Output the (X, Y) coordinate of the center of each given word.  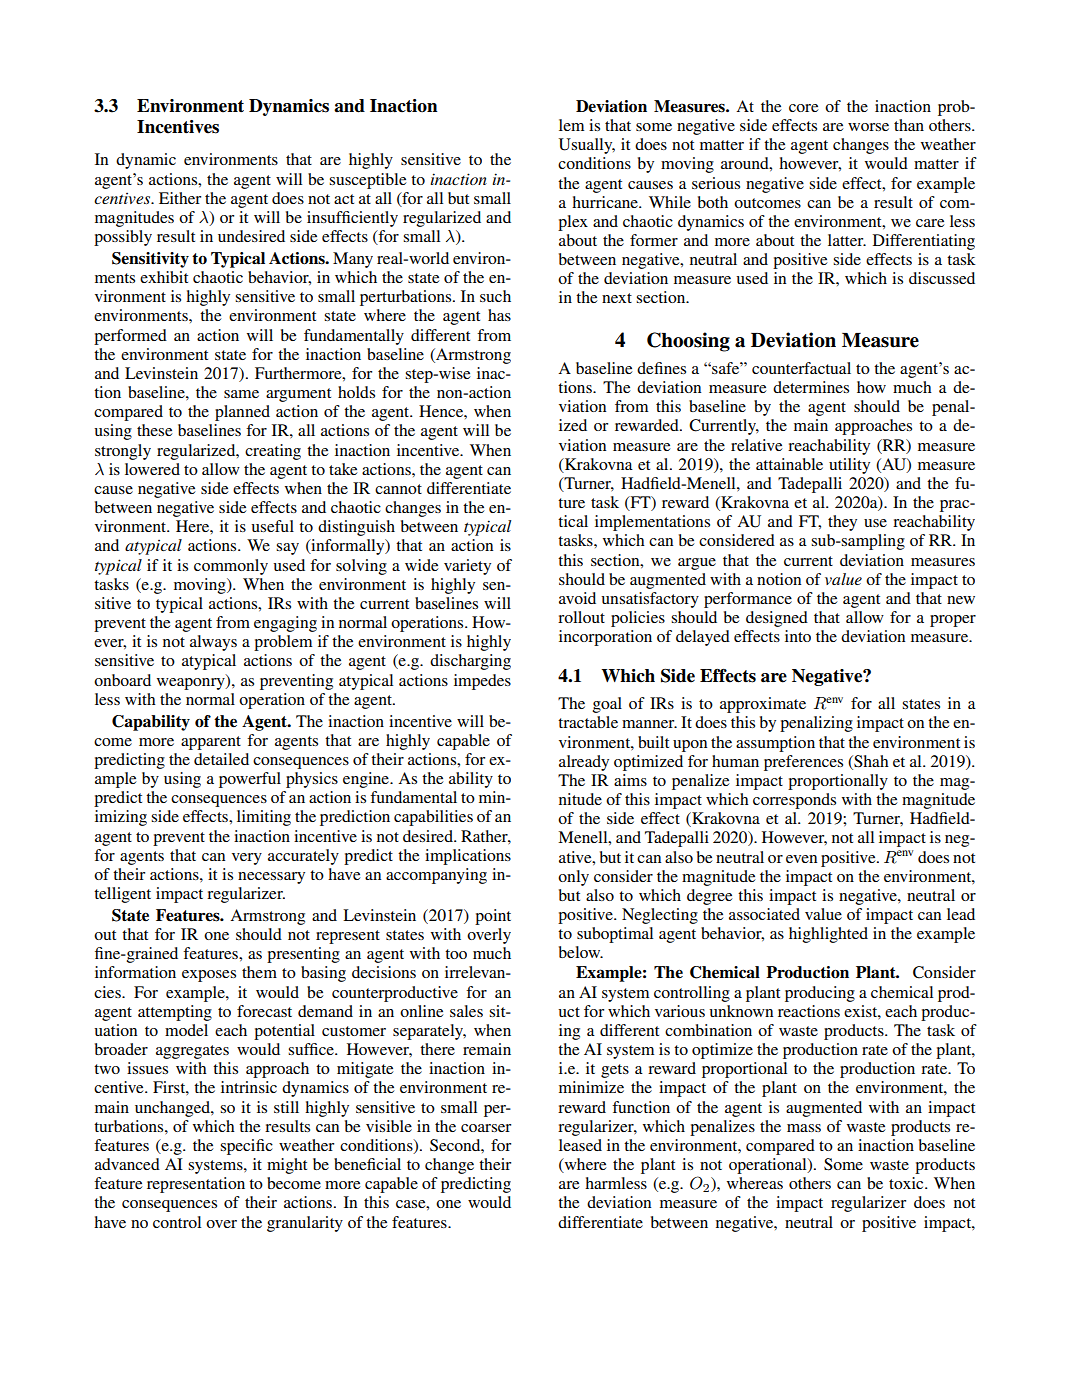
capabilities (433, 818)
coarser (486, 1128)
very (247, 859)
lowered (152, 469)
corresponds (794, 801)
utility (849, 466)
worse (868, 127)
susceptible (367, 181)
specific (246, 1147)
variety (467, 567)
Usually (587, 146)
